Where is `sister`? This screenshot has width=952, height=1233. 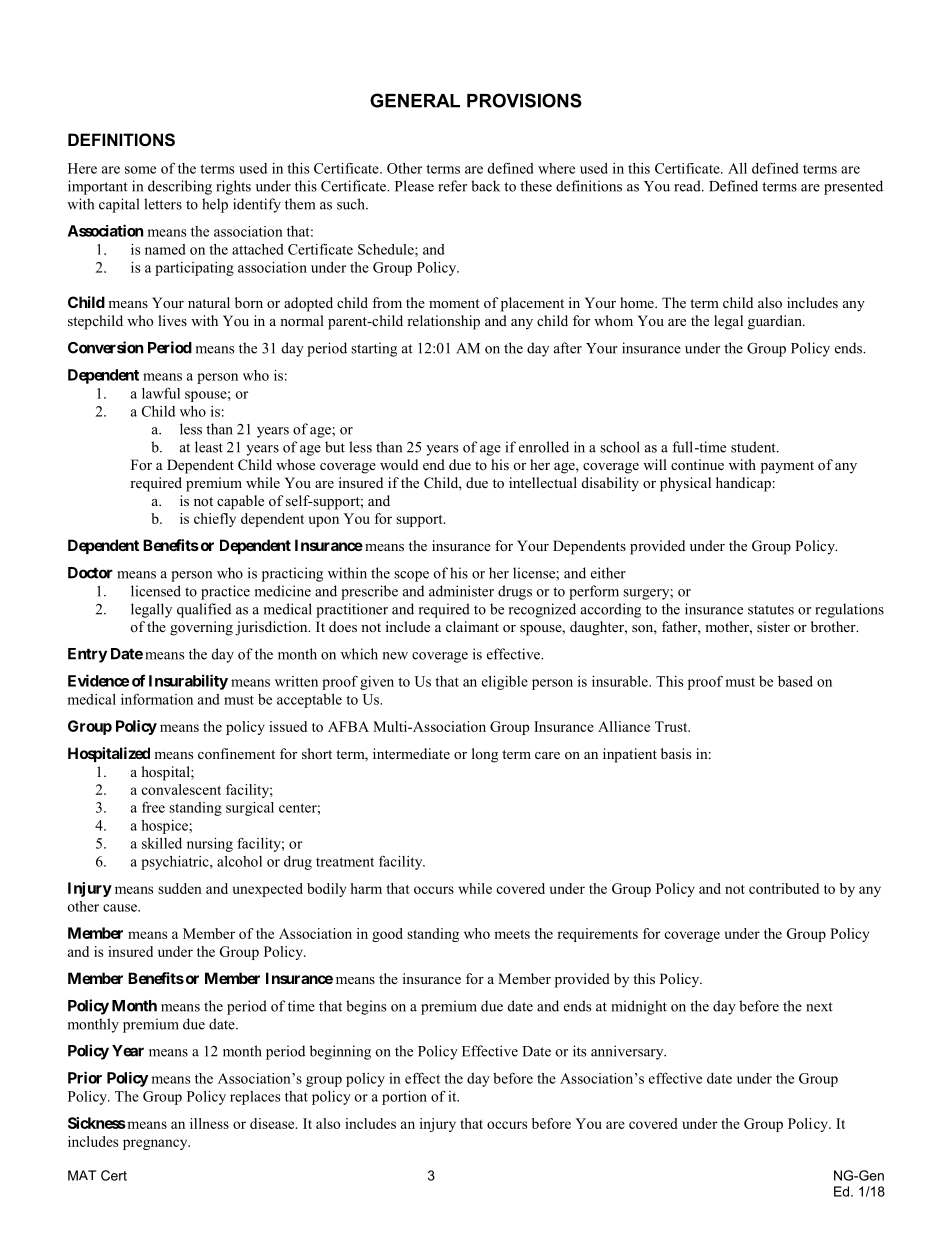 sister is located at coordinates (773, 626).
